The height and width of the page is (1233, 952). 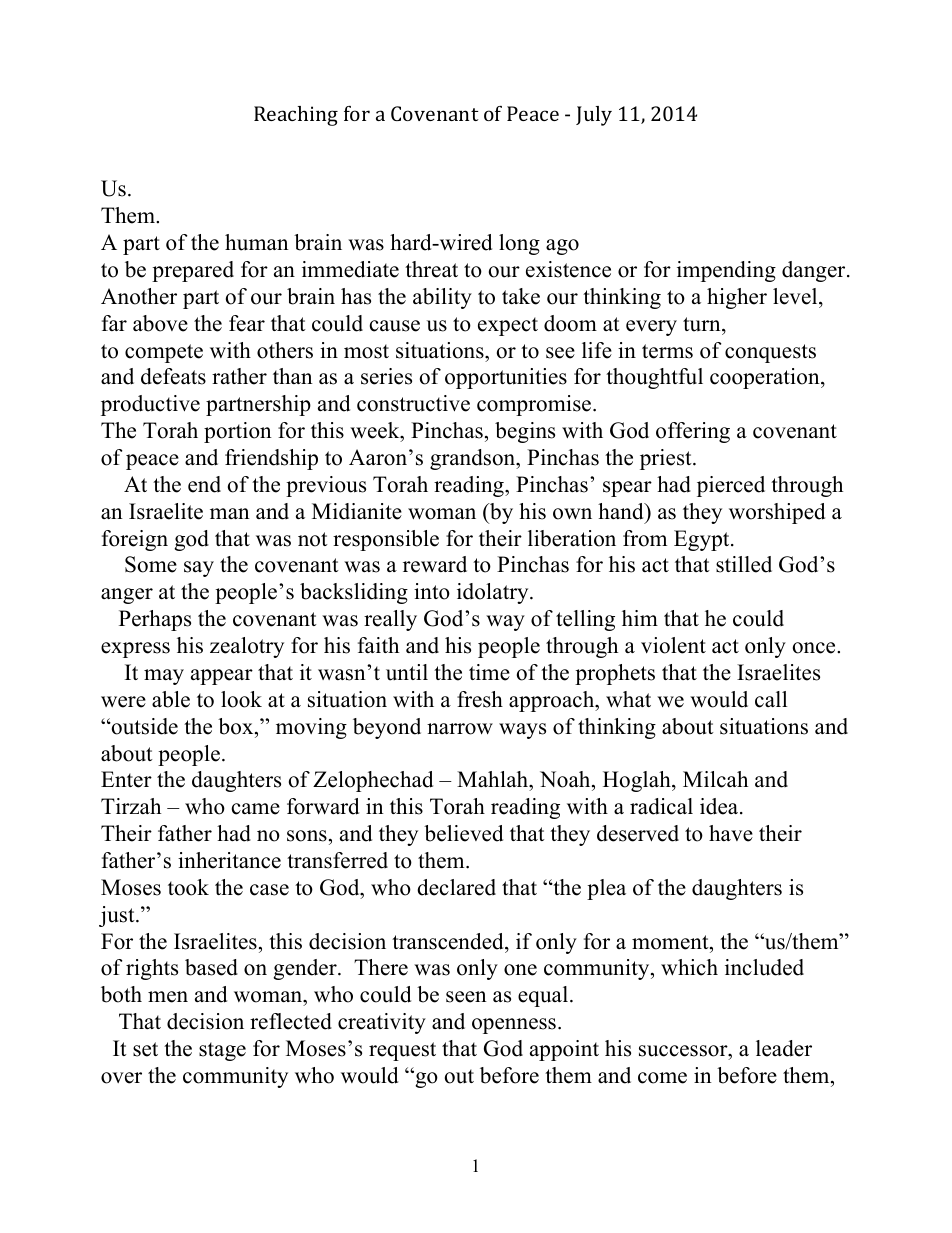 I want to click on violent, so click(x=673, y=645).
